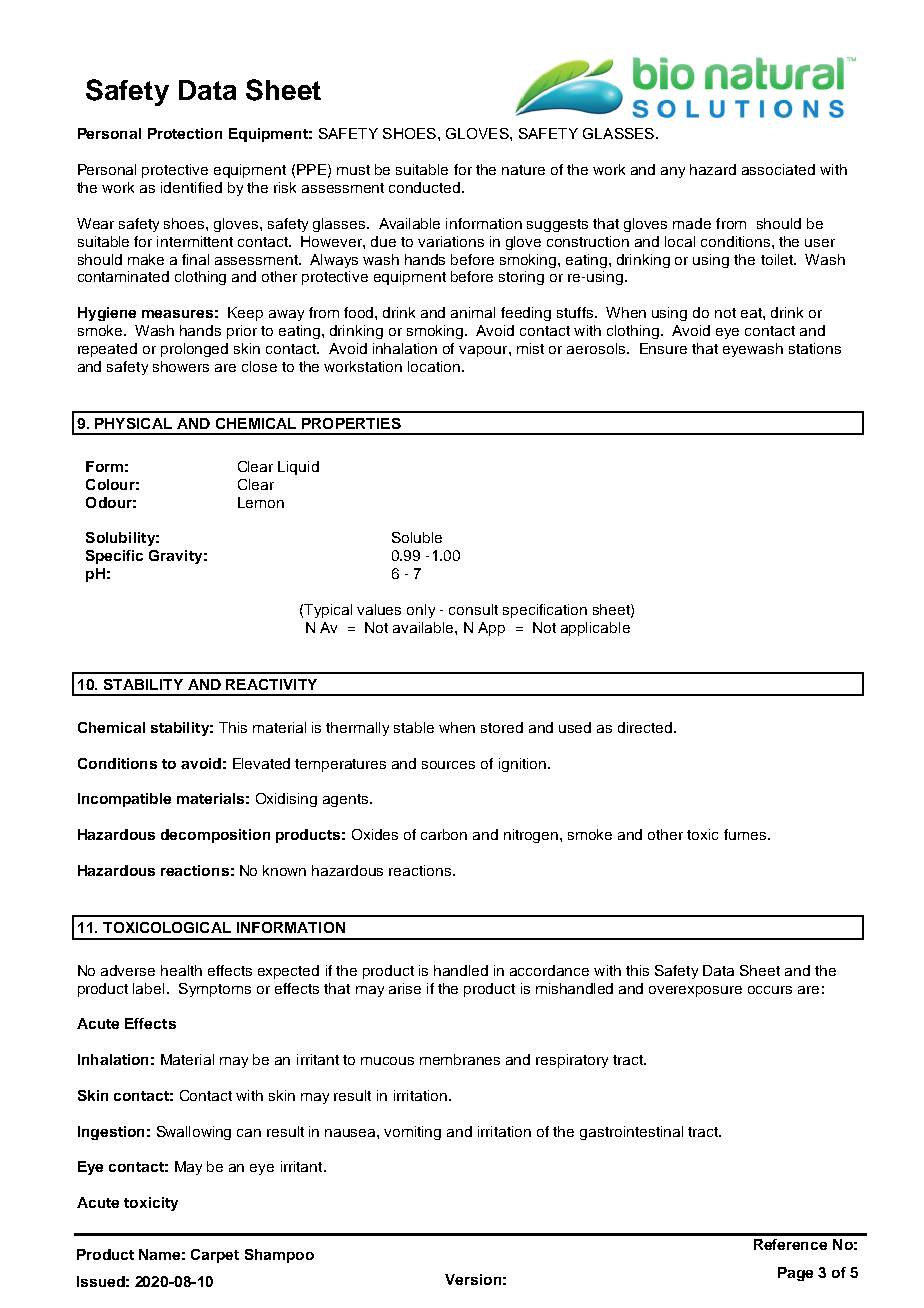 The width and height of the screenshot is (924, 1308). I want to click on PHYSICAL, so click(133, 423).
